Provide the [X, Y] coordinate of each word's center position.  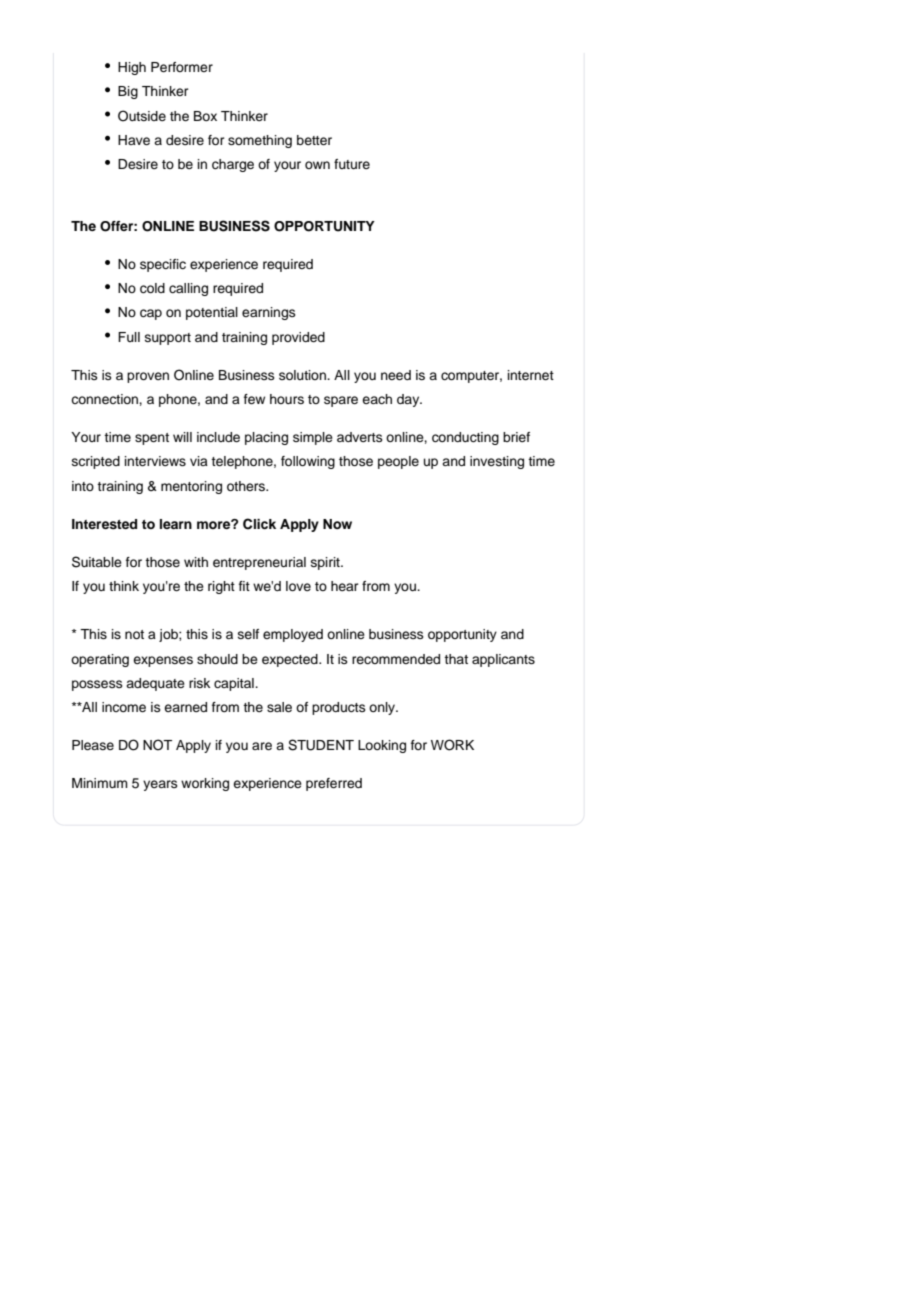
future [352, 164]
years [160, 785]
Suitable [97, 562]
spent [152, 439]
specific [163, 265]
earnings [269, 313]
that [456, 659]
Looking [382, 746]
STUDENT [321, 745]
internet [531, 375]
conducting [465, 438]
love [298, 586]
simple [313, 438]
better [314, 140]
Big [128, 92]
